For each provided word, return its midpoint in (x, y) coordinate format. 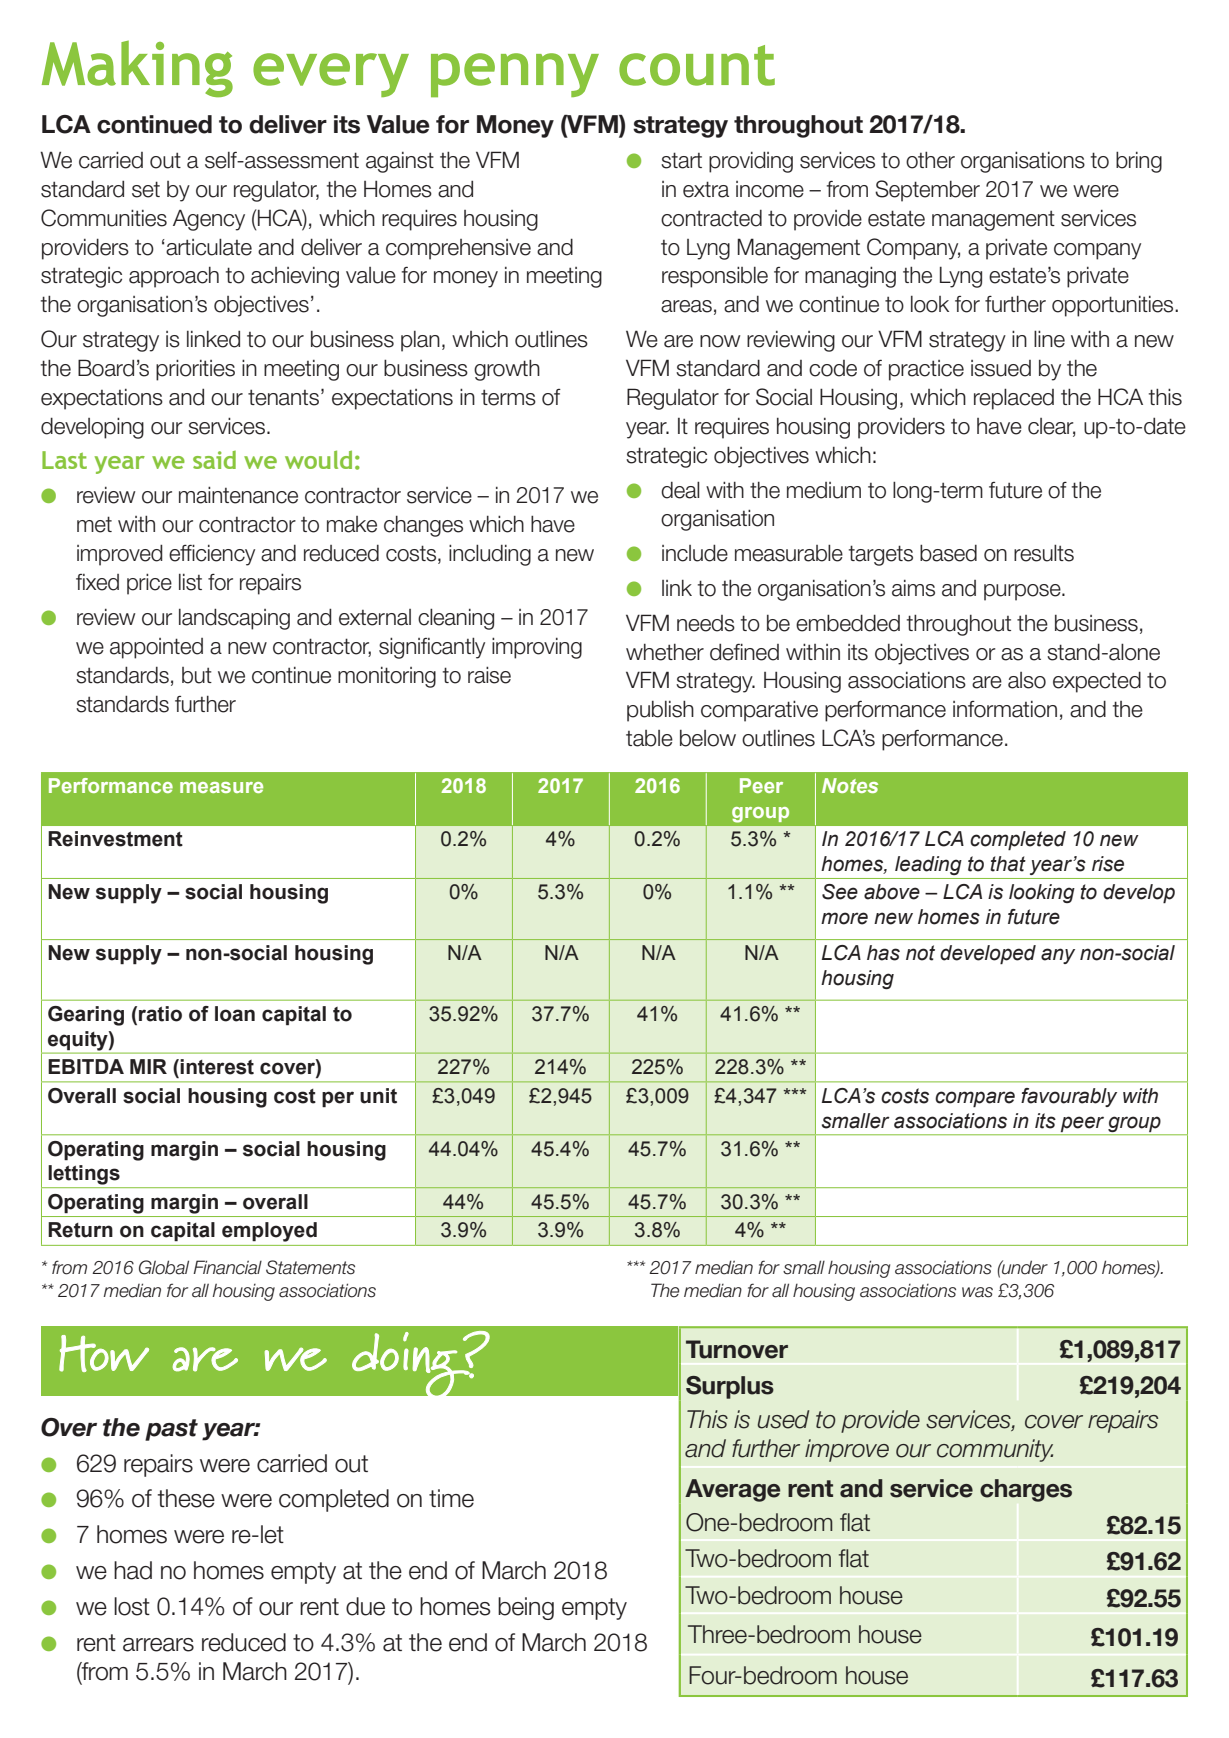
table (649, 738)
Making (137, 68)
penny (515, 75)
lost (132, 1606)
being (526, 1608)
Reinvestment (115, 839)
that (1008, 864)
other (930, 160)
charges (1026, 1490)
